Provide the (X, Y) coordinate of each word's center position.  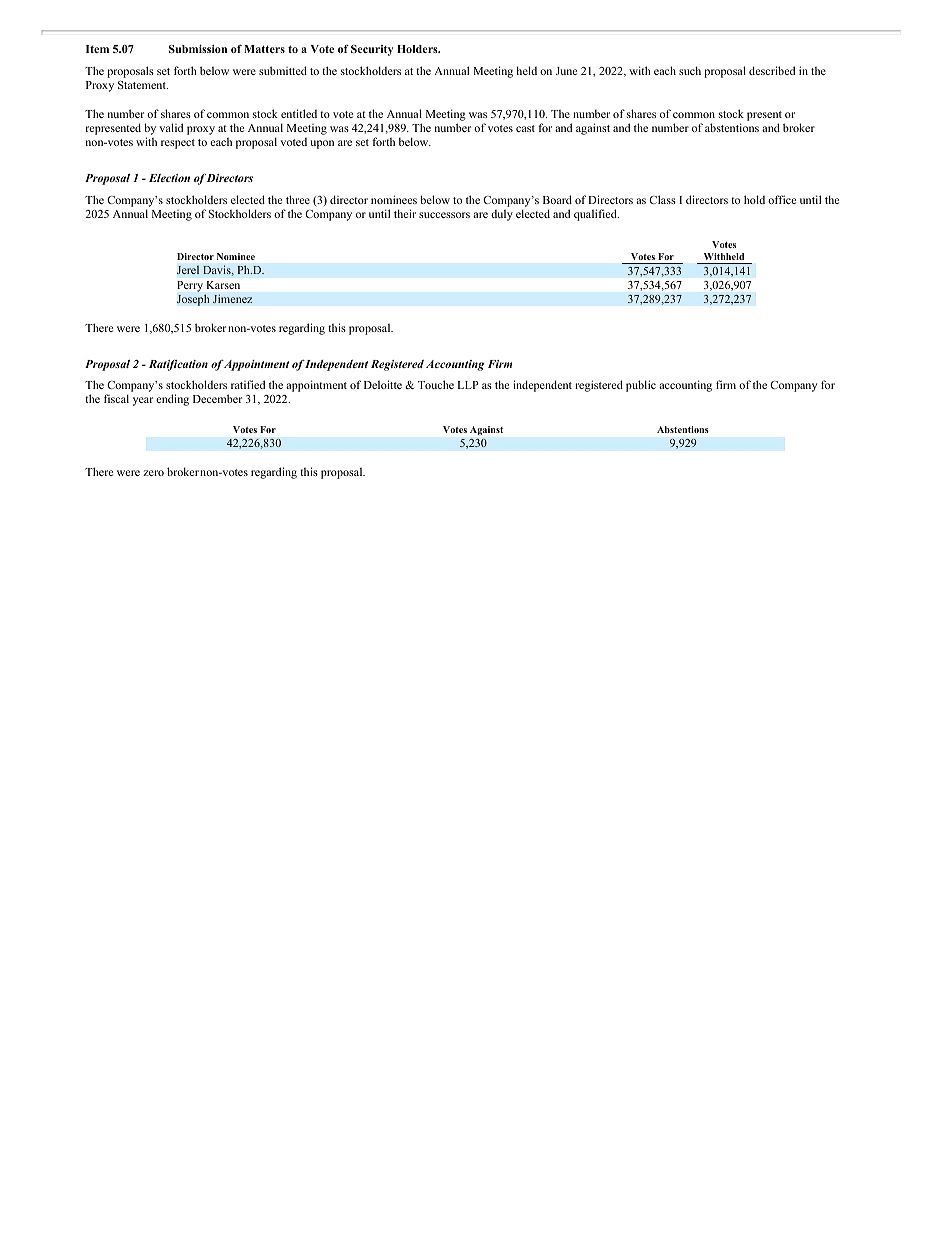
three (298, 199)
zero (153, 473)
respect (178, 144)
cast (525, 128)
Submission (198, 49)
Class (662, 199)
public (641, 386)
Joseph (193, 300)
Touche (436, 384)
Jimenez (232, 299)
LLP (468, 385)
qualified (596, 215)
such (690, 70)
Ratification (178, 365)
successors (444, 215)
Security (372, 50)
